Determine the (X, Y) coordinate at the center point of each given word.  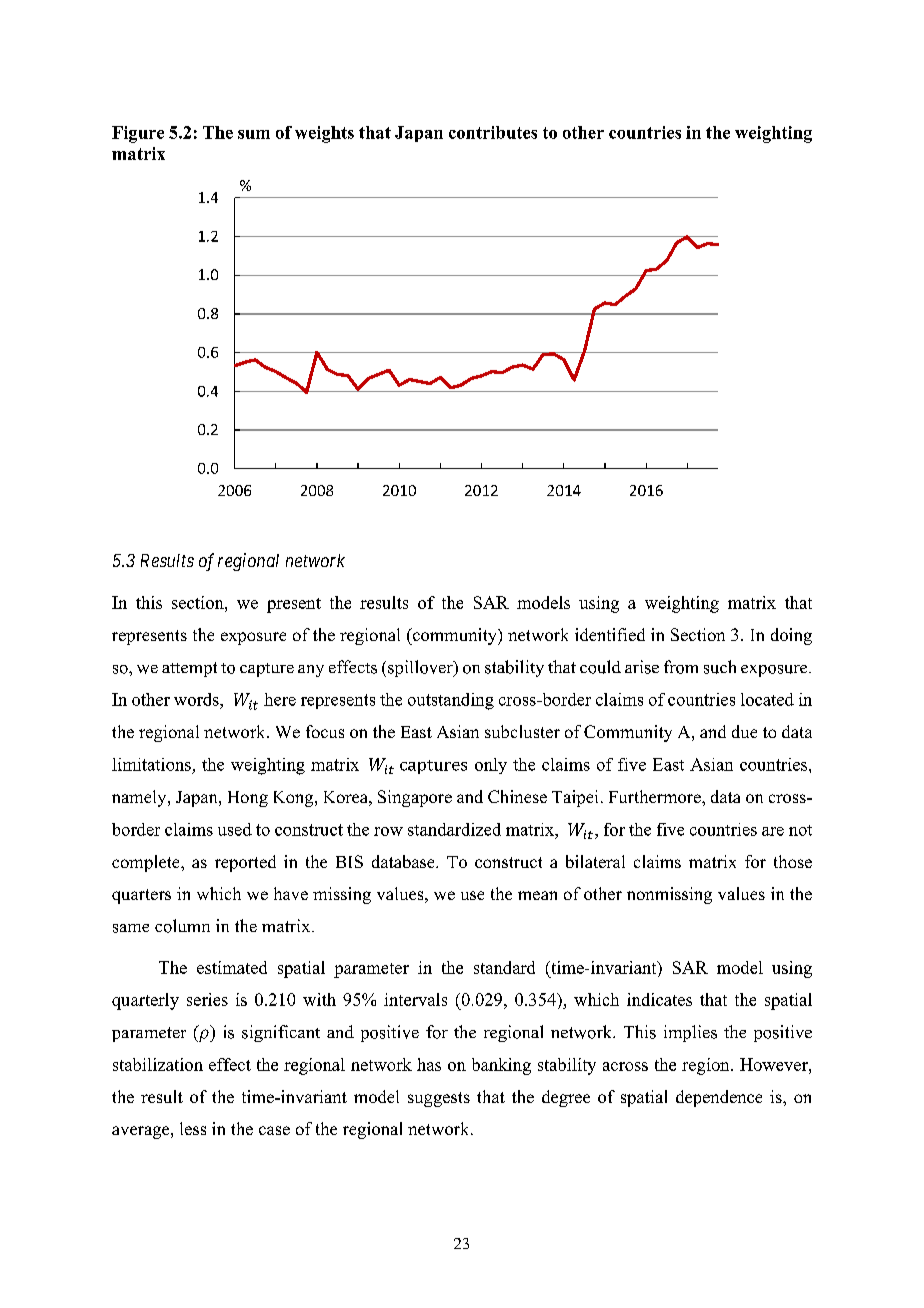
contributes (493, 132)
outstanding (451, 701)
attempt (189, 669)
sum (254, 134)
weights (324, 134)
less (193, 1128)
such (720, 667)
